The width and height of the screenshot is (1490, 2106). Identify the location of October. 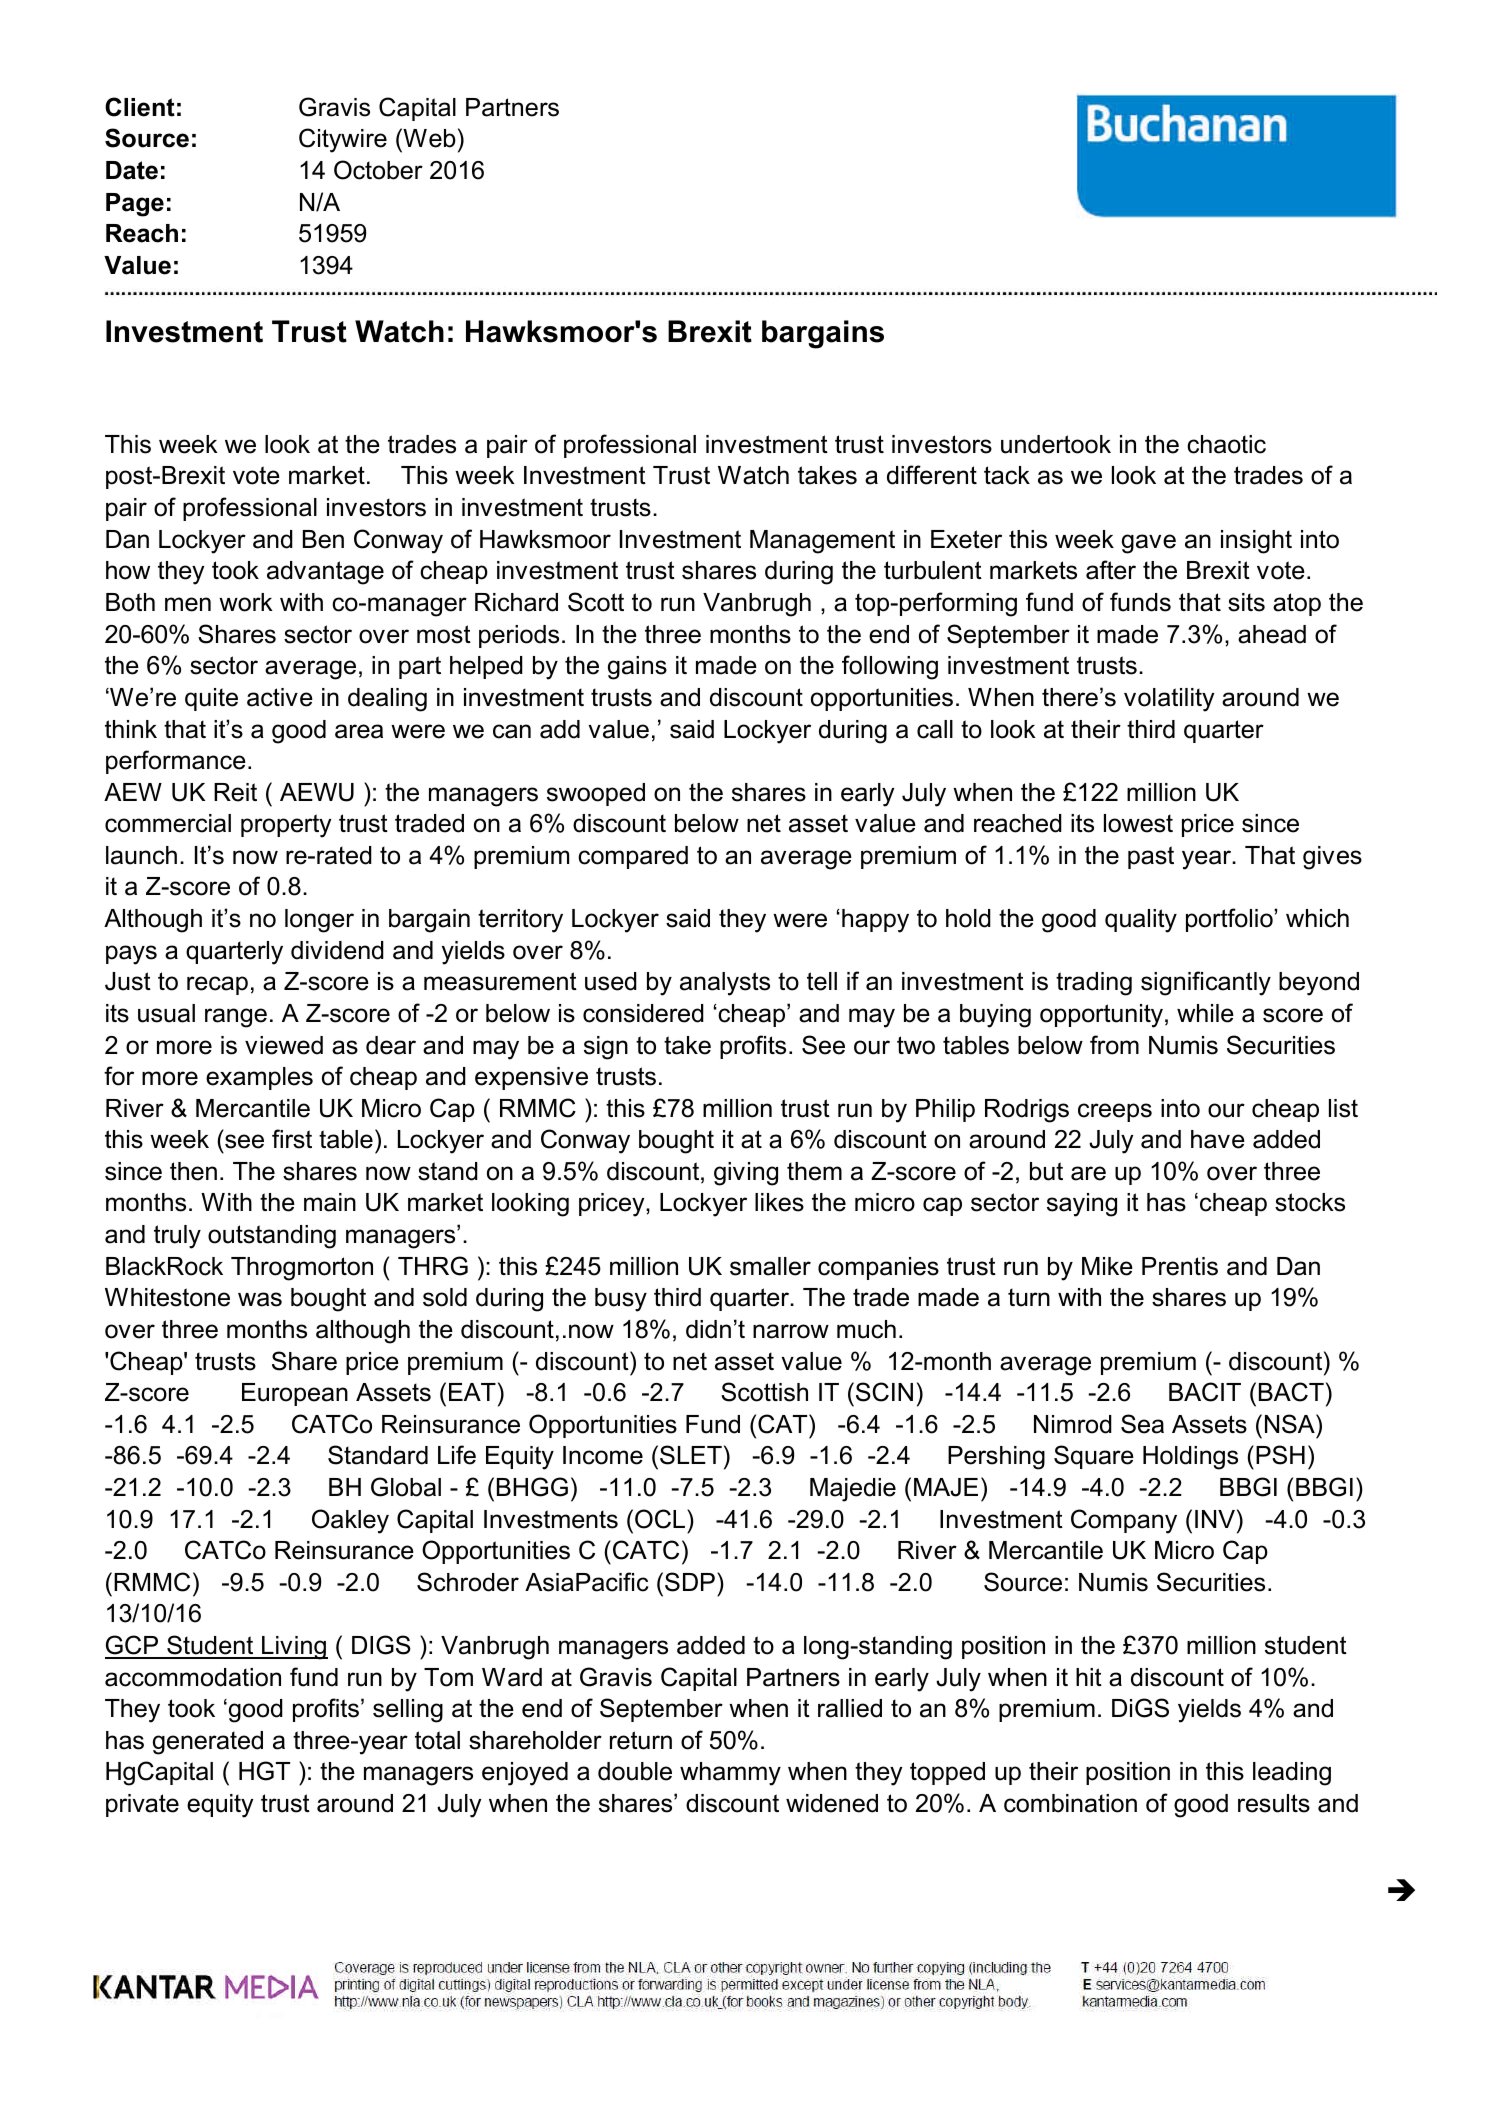
(378, 170).
